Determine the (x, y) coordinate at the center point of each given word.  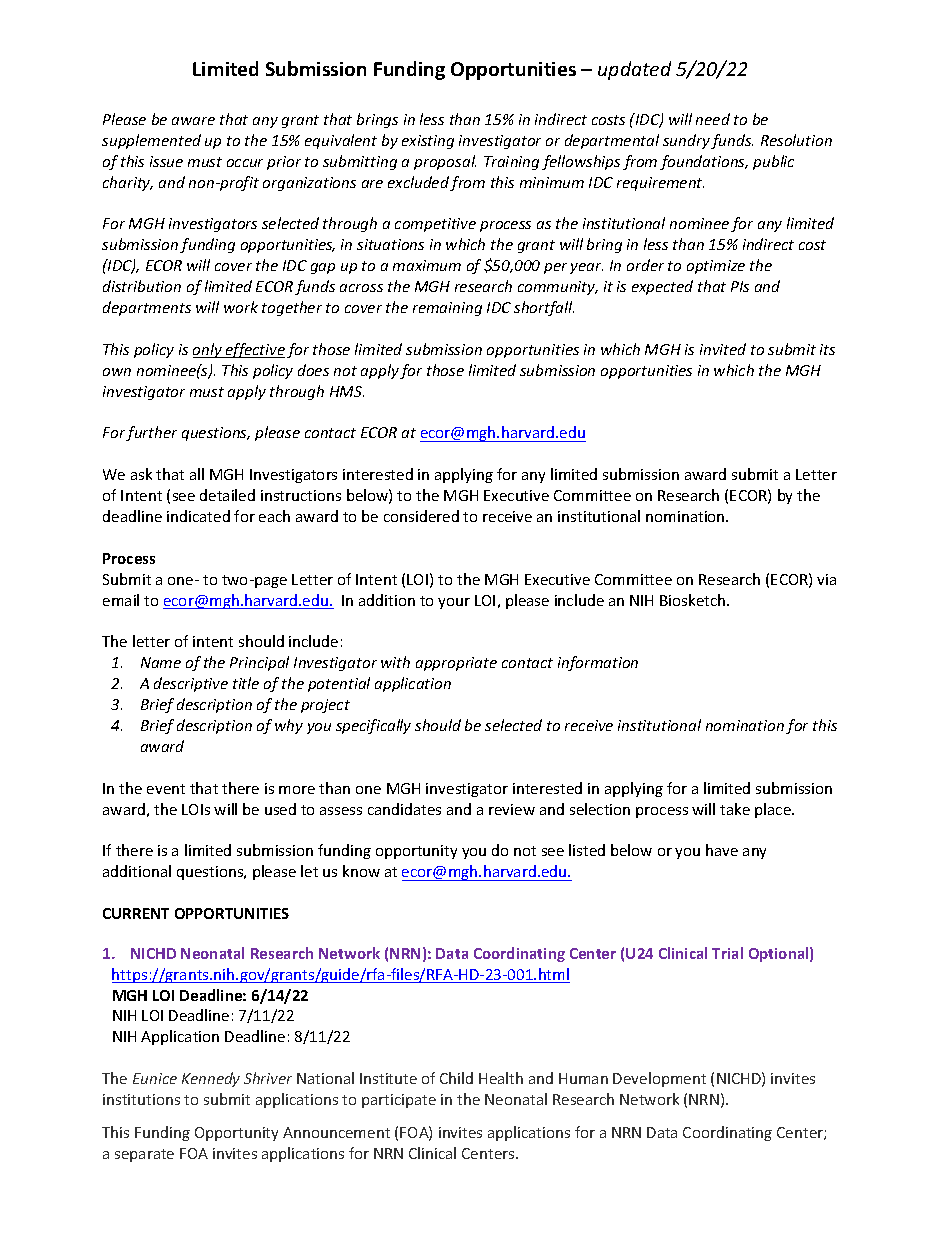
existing (428, 142)
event (166, 789)
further (151, 433)
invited (723, 349)
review (512, 809)
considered (421, 516)
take (735, 809)
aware (193, 121)
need (713, 119)
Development (659, 1079)
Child (456, 1078)
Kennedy (211, 1079)
